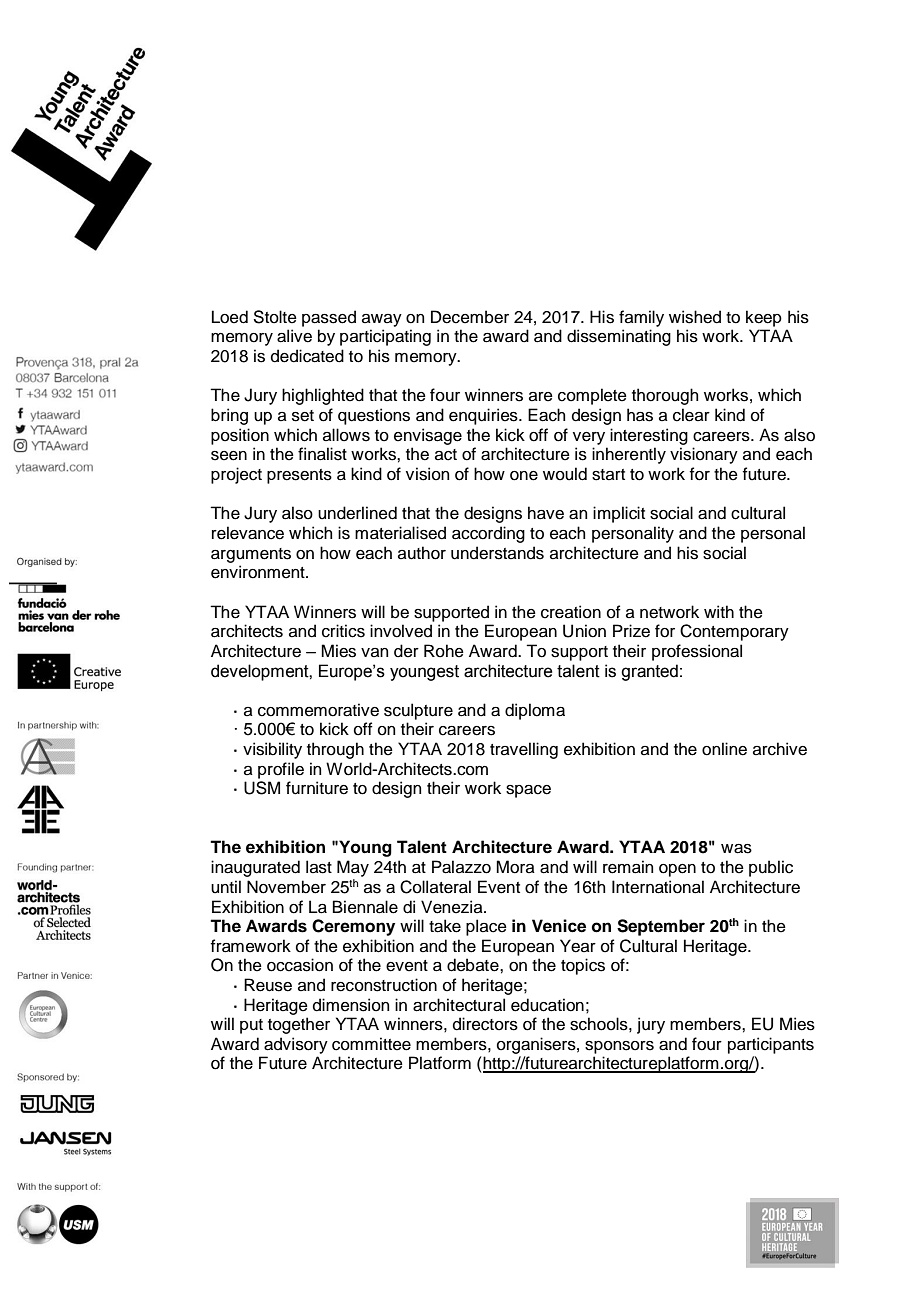 The image size is (924, 1308). Describe the element at coordinates (697, 652) in the document. I see `professional` at that location.
